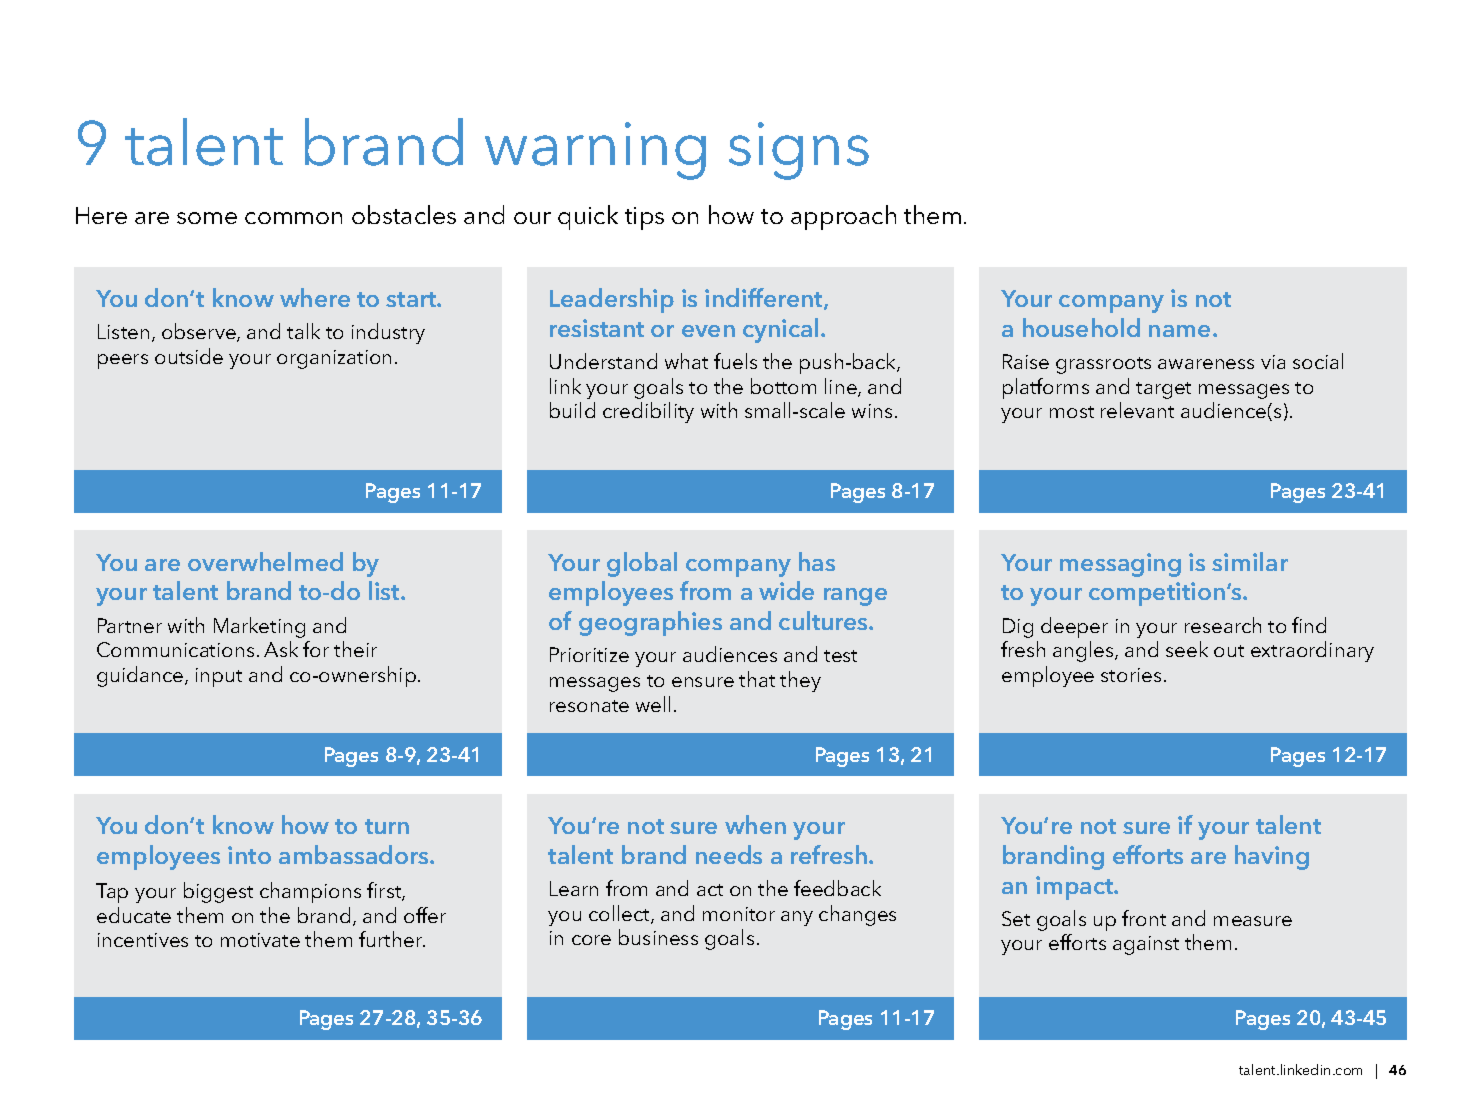 Image resolution: width=1481 pixels, height=1111 pixels. What do you see at coordinates (648, 412) in the screenshot?
I see `credibility` at bounding box center [648, 412].
